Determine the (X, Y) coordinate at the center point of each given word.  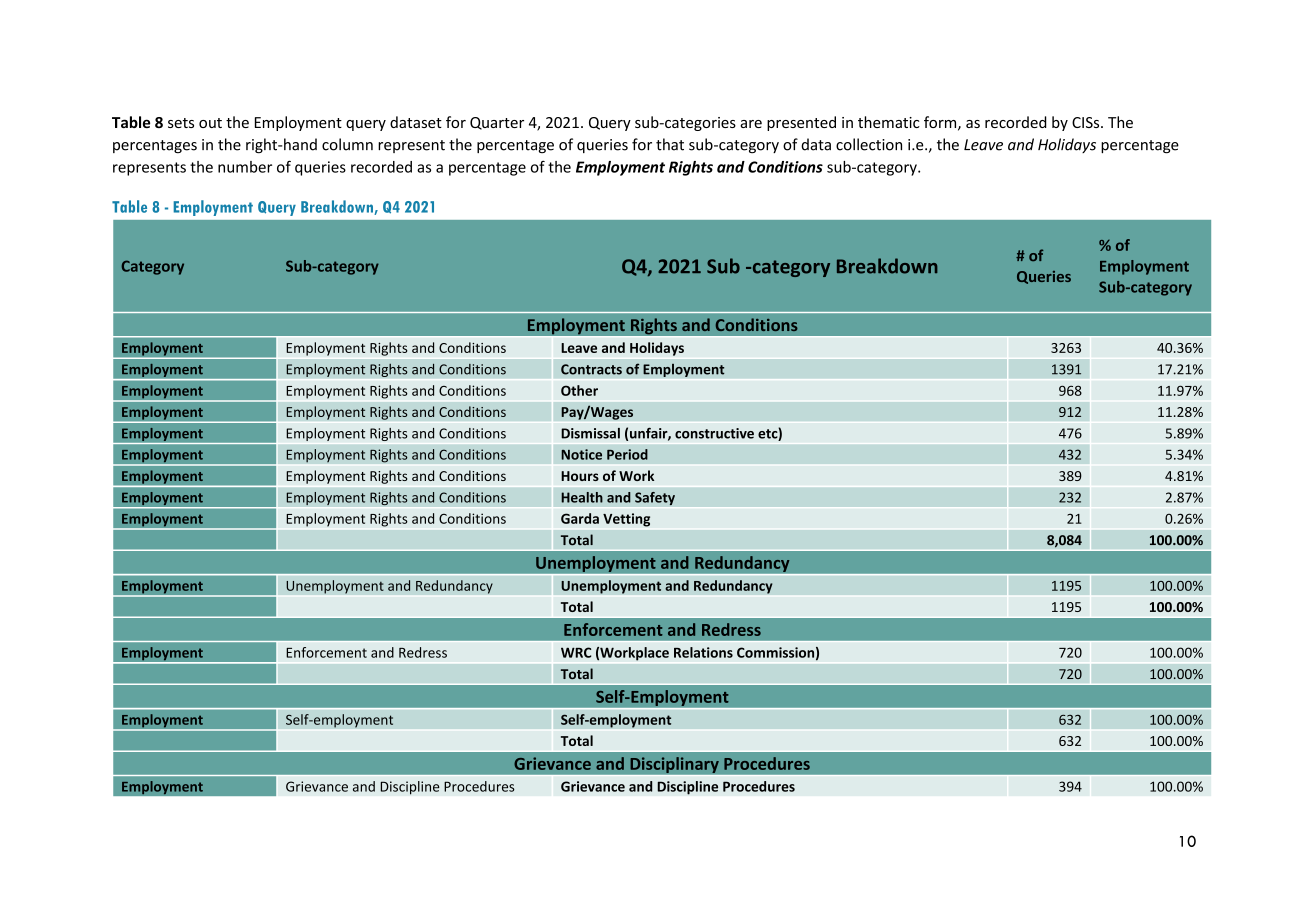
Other (579, 390)
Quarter (497, 123)
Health (582, 497)
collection (869, 144)
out (210, 123)
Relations (703, 652)
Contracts (591, 369)
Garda (580, 518)
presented (801, 123)
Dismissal (590, 433)
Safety (655, 499)
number (245, 167)
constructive (714, 433)
